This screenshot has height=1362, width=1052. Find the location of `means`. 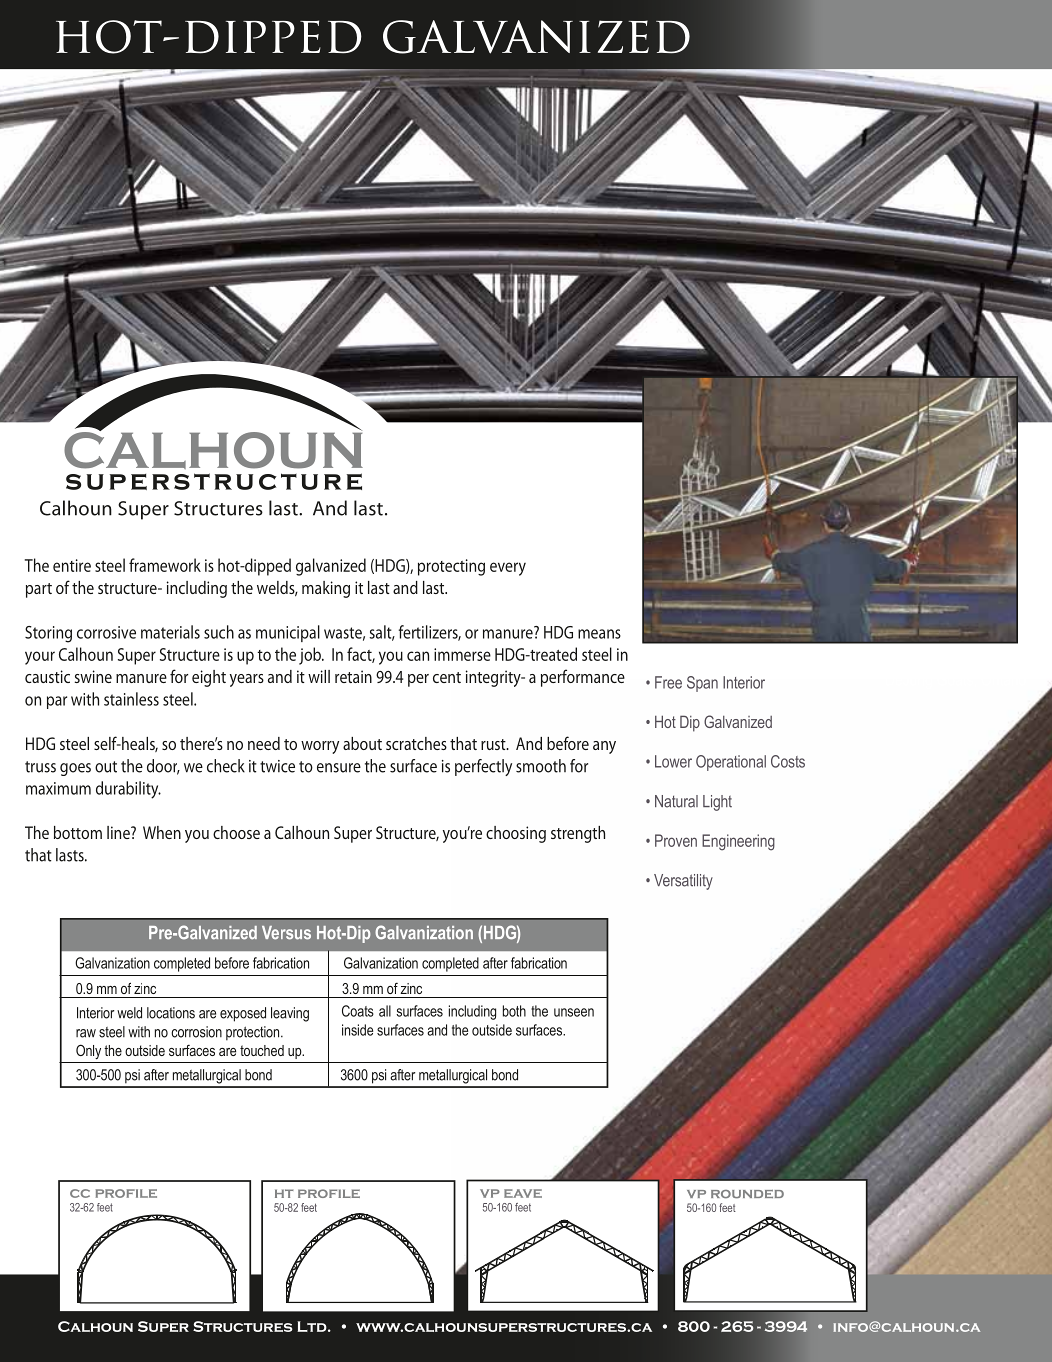

means is located at coordinates (599, 634).
